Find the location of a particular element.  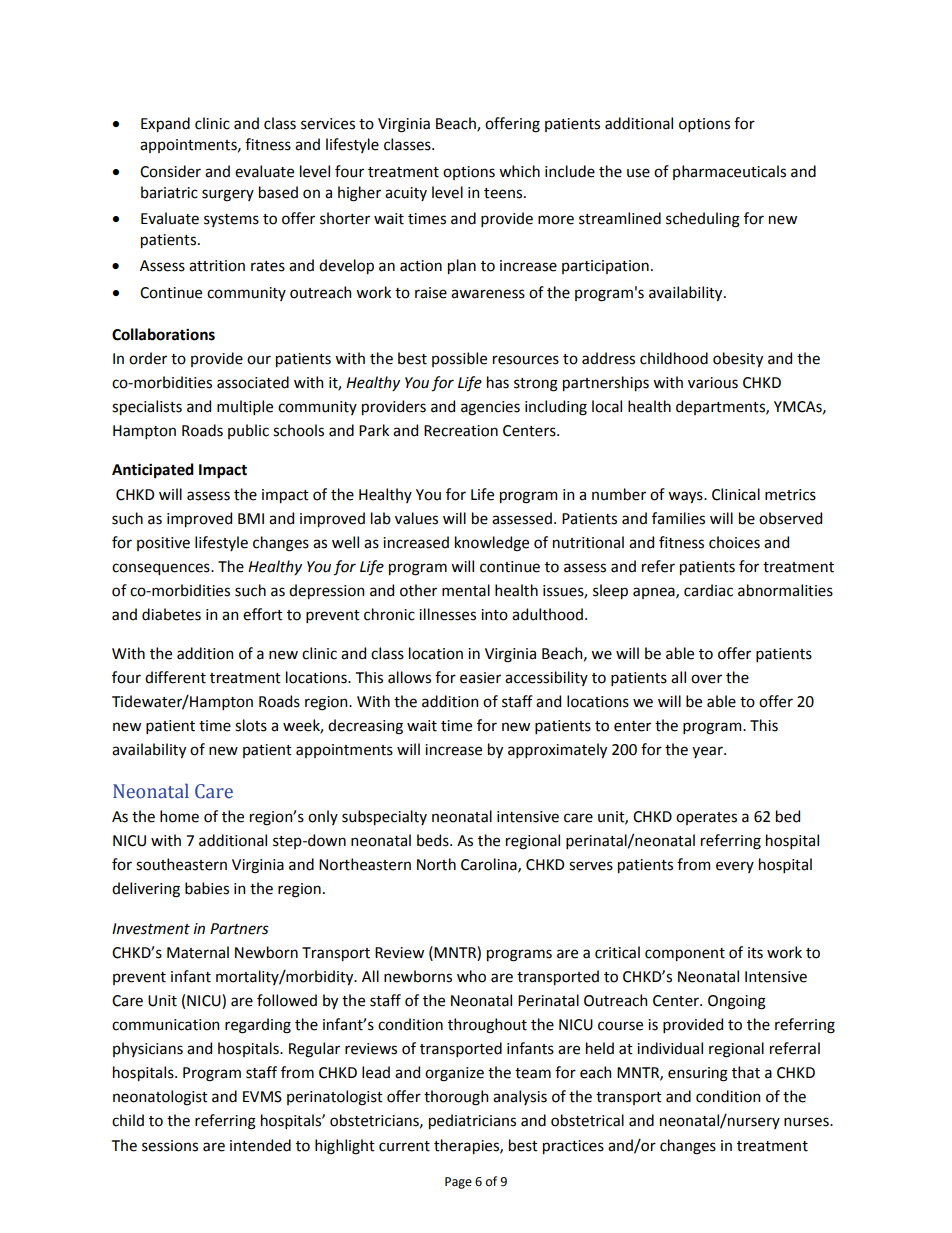

surgery is located at coordinates (228, 195).
